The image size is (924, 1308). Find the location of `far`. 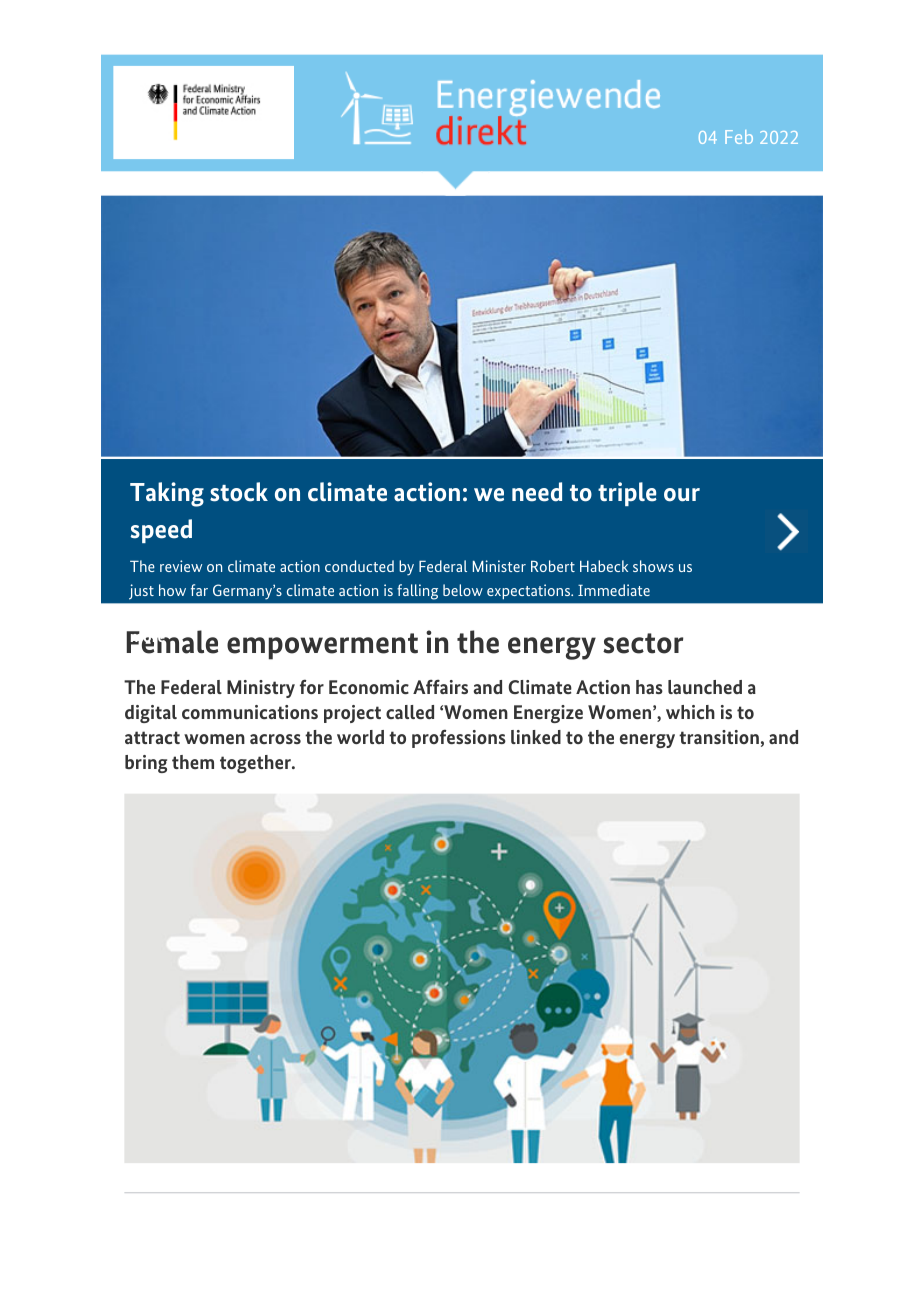

far is located at coordinates (199, 590).
